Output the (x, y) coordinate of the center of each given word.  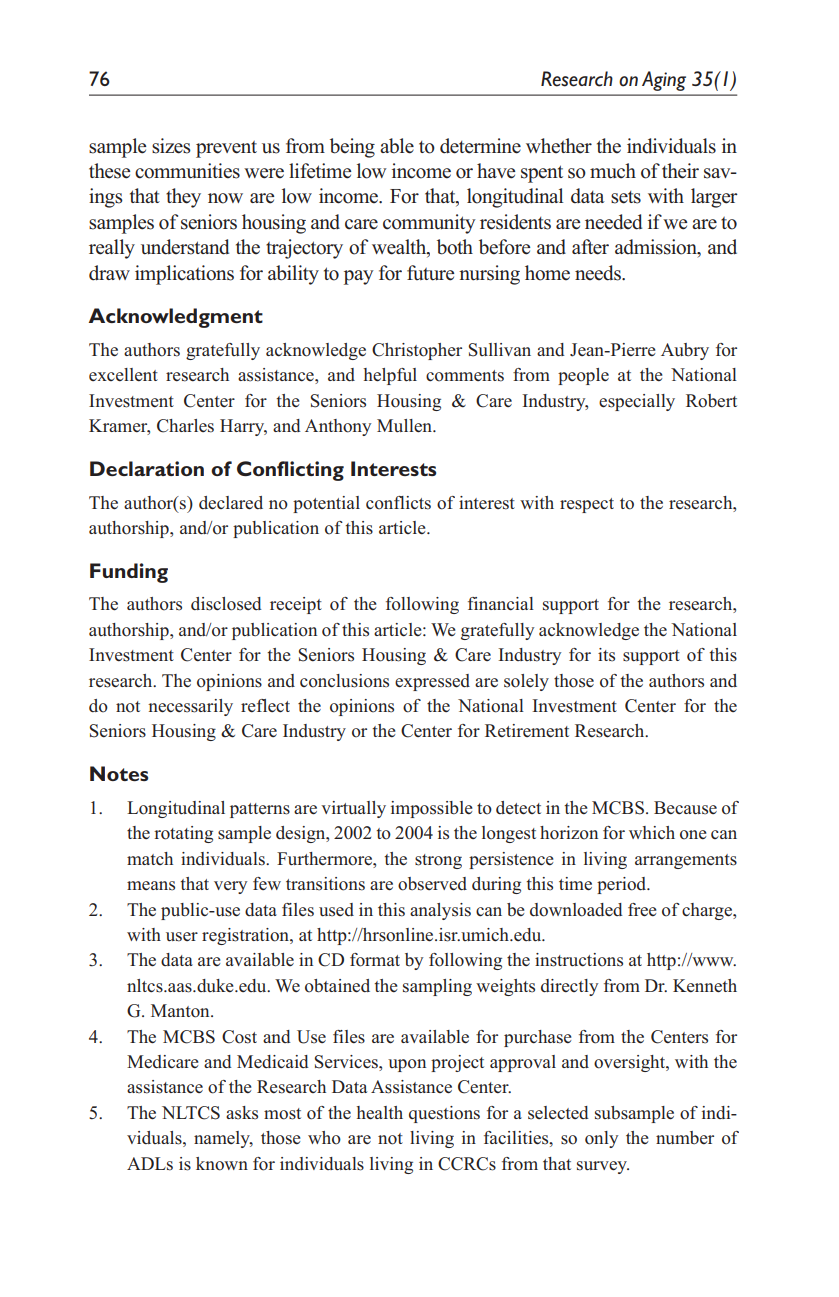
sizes (171, 146)
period (623, 885)
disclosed (226, 604)
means (151, 886)
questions (444, 1114)
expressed (432, 682)
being (352, 148)
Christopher (417, 351)
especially (637, 402)
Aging (664, 81)
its (606, 655)
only (601, 1139)
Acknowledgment (176, 318)
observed (432, 884)
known (222, 1164)
